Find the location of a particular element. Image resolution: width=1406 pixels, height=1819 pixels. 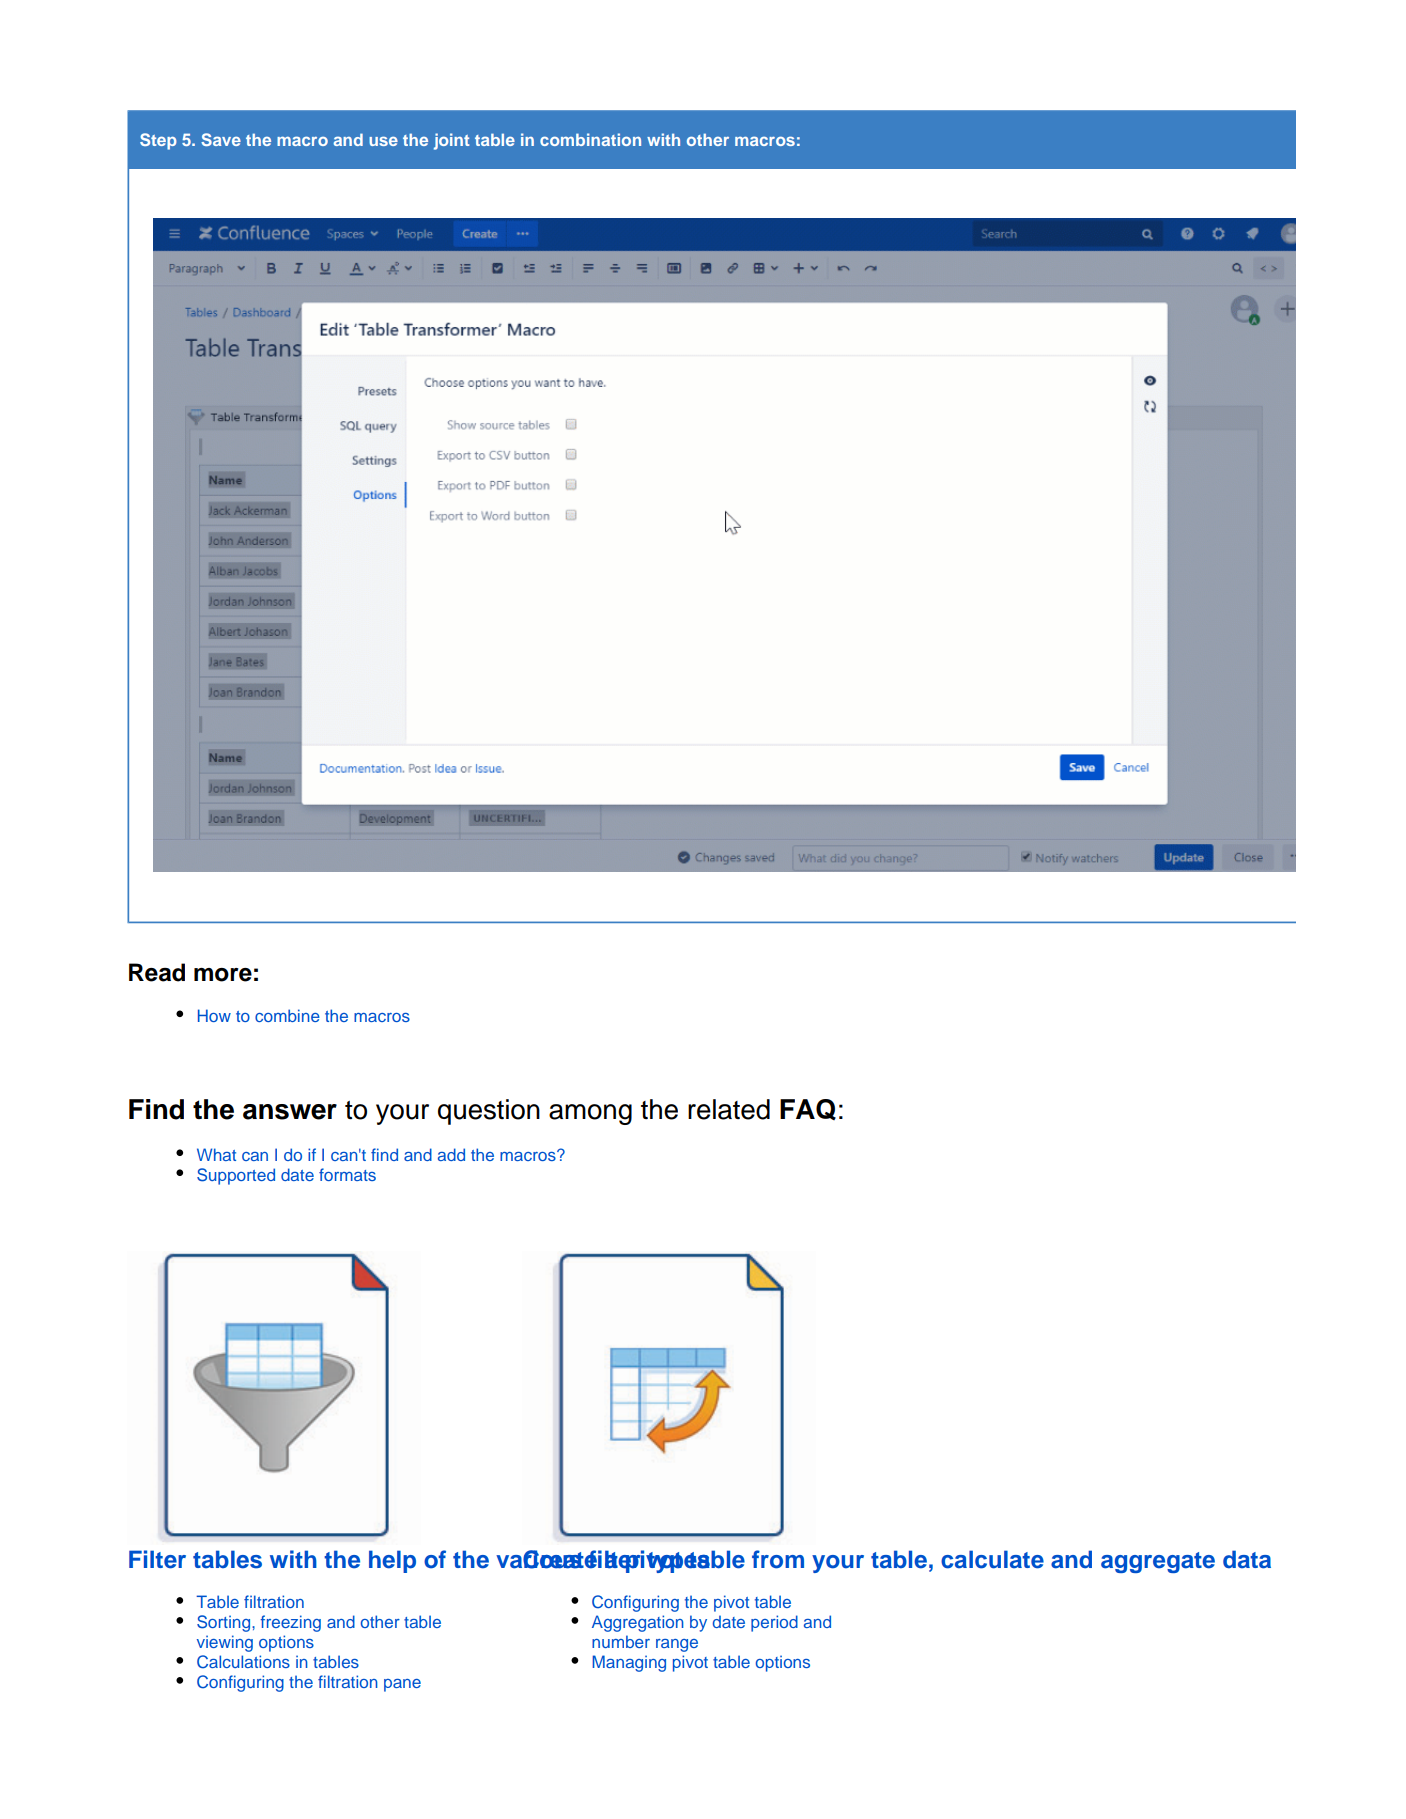

aggregate is located at coordinates (1158, 1562).
